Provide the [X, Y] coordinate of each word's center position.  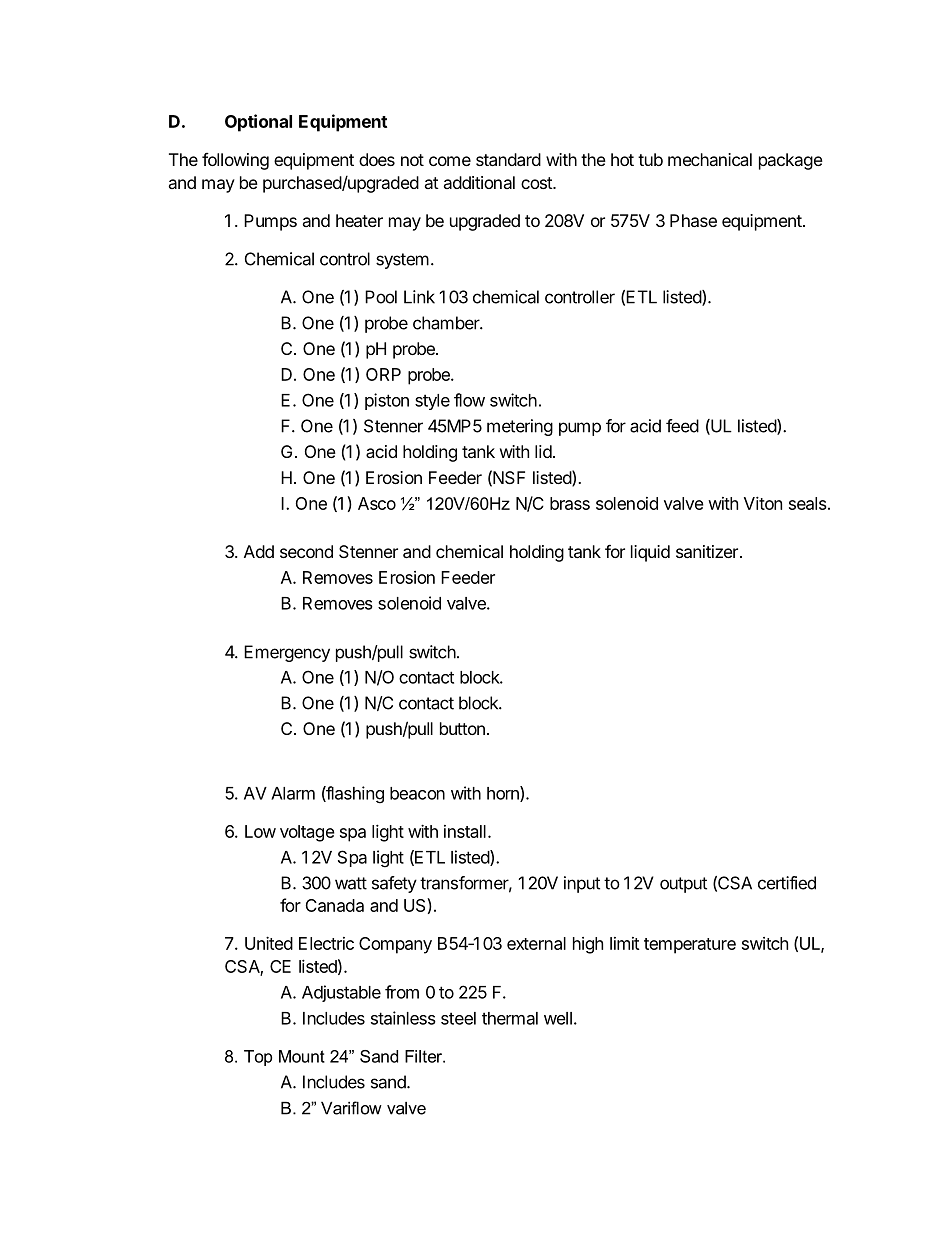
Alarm [293, 793]
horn [504, 794]
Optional [258, 123]
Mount [302, 1056]
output [683, 885]
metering [520, 427]
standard [508, 159]
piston [387, 401]
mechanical [710, 159]
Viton [763, 503]
